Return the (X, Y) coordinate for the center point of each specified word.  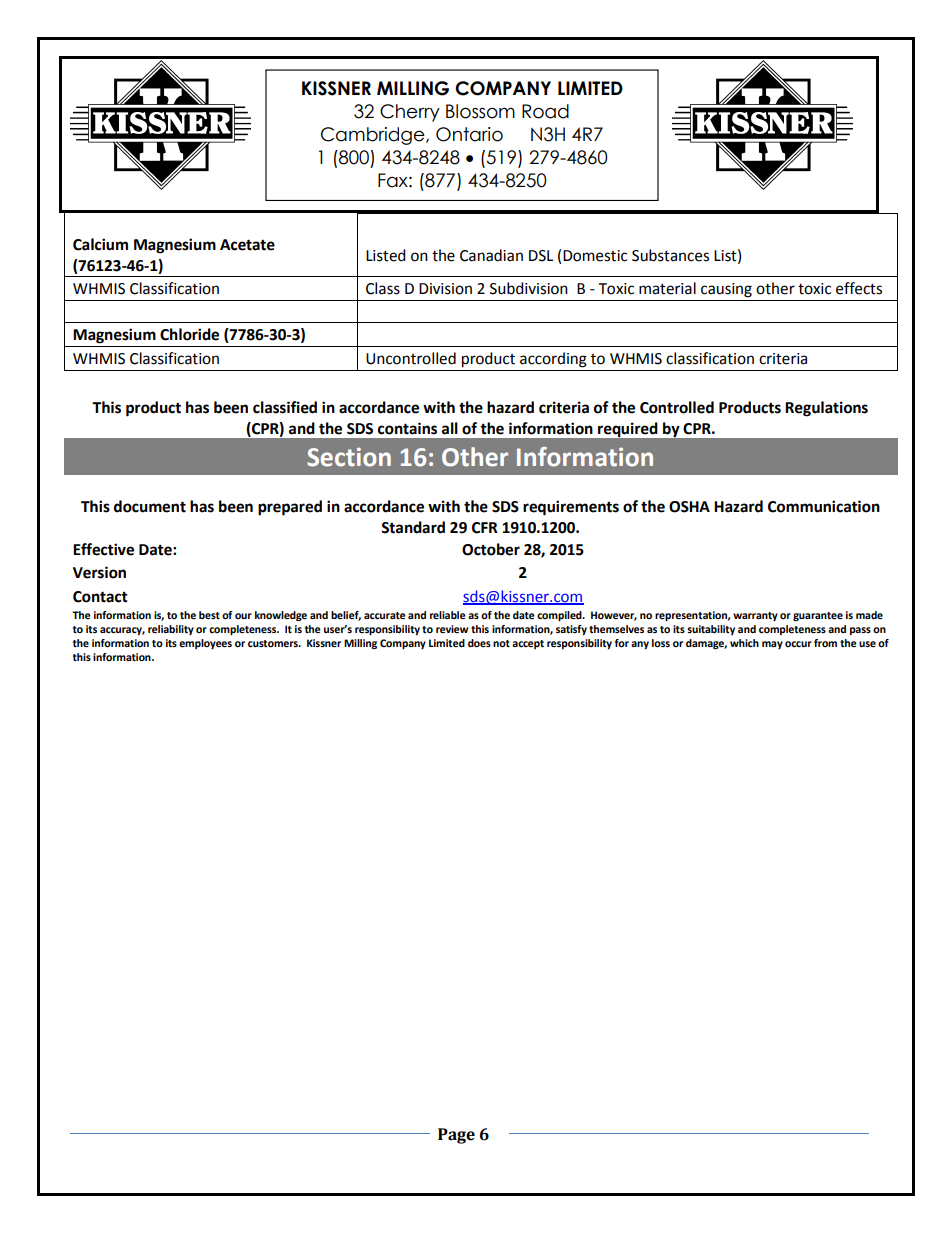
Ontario (469, 134)
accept (528, 644)
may (772, 645)
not (501, 643)
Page (456, 1136)
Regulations (826, 409)
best (209, 615)
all (450, 428)
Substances (670, 255)
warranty (755, 616)
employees (205, 644)
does (479, 643)
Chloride (189, 334)
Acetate (247, 245)
